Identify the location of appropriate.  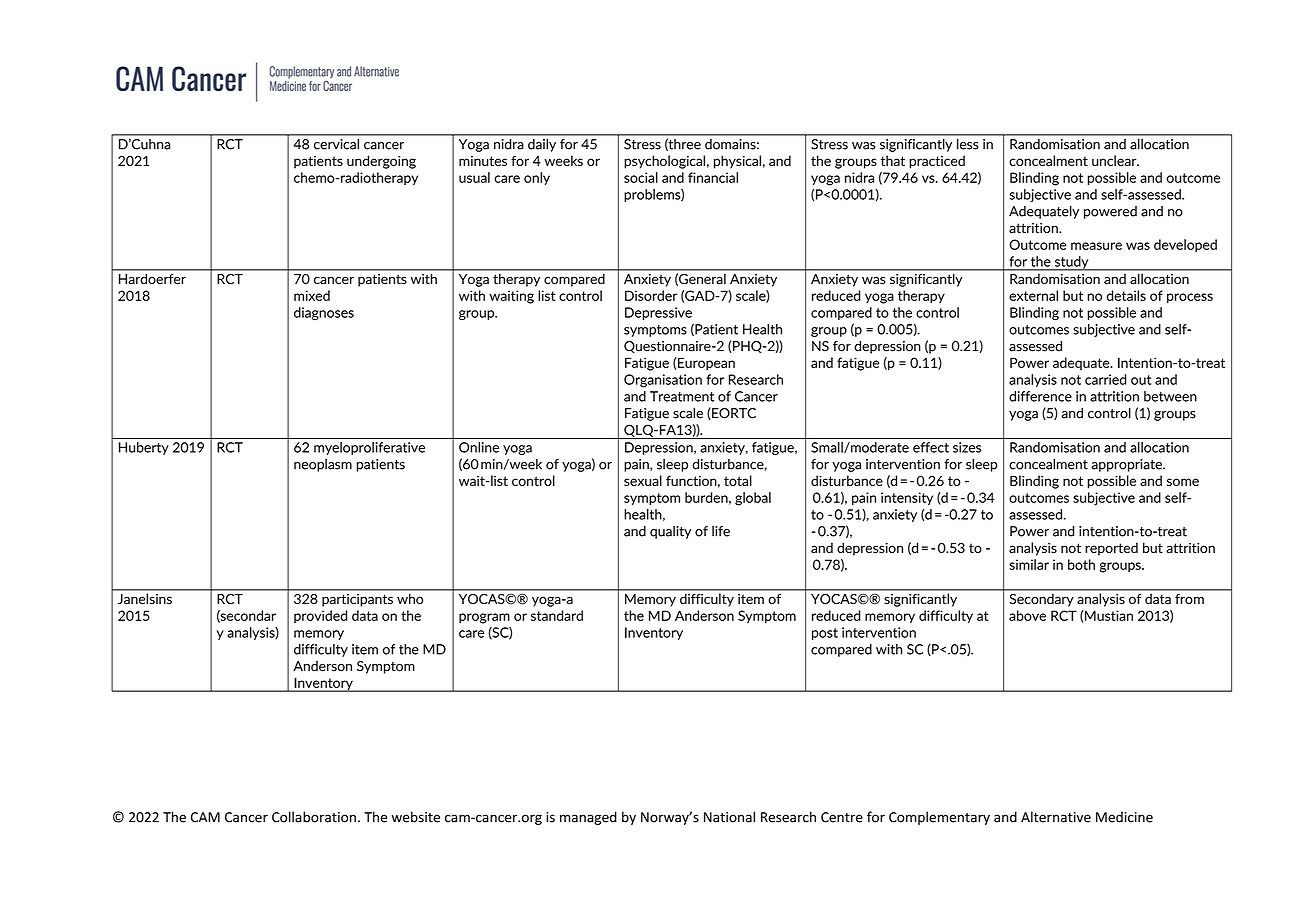
(1127, 465).
